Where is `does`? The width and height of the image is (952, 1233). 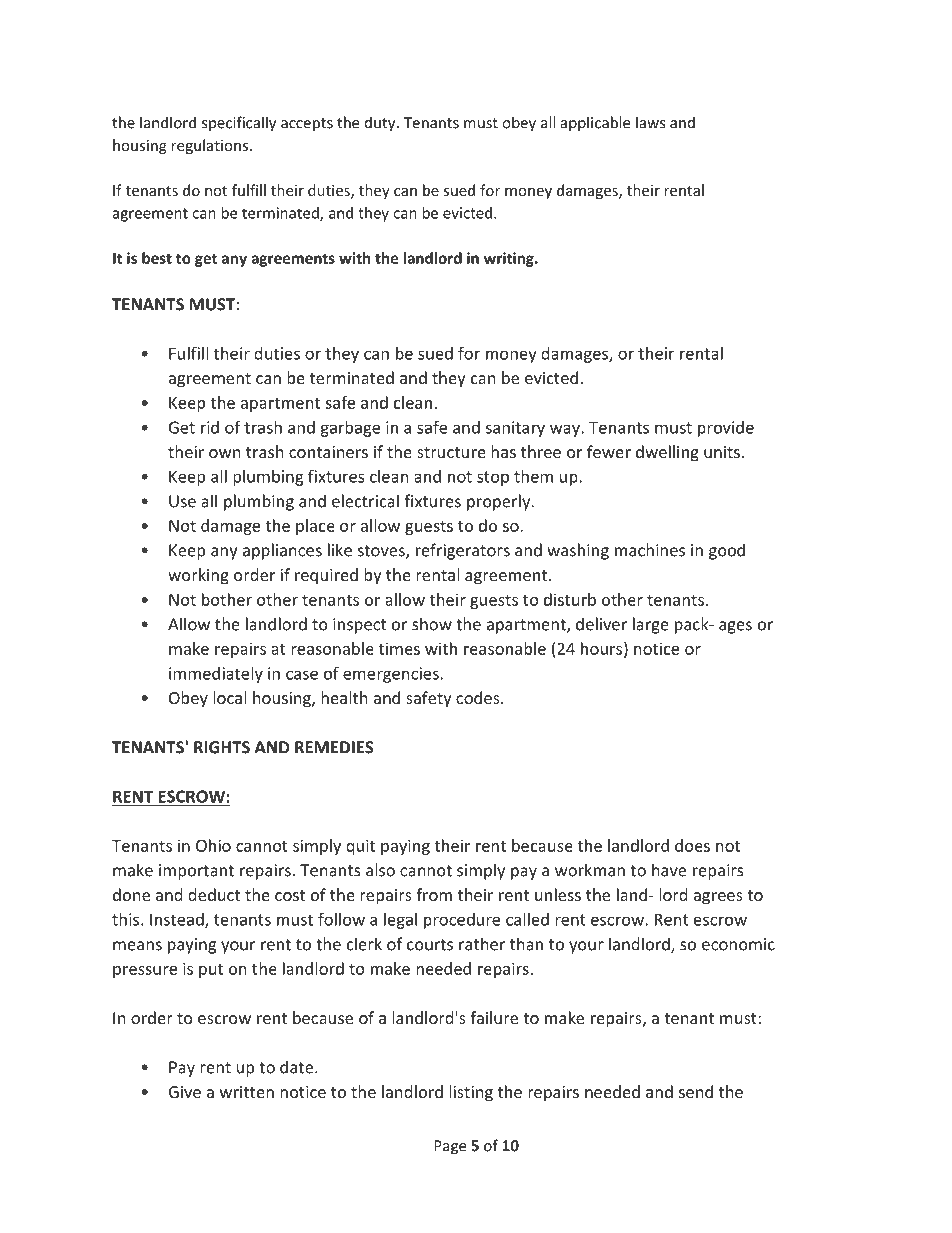
does is located at coordinates (692, 845).
